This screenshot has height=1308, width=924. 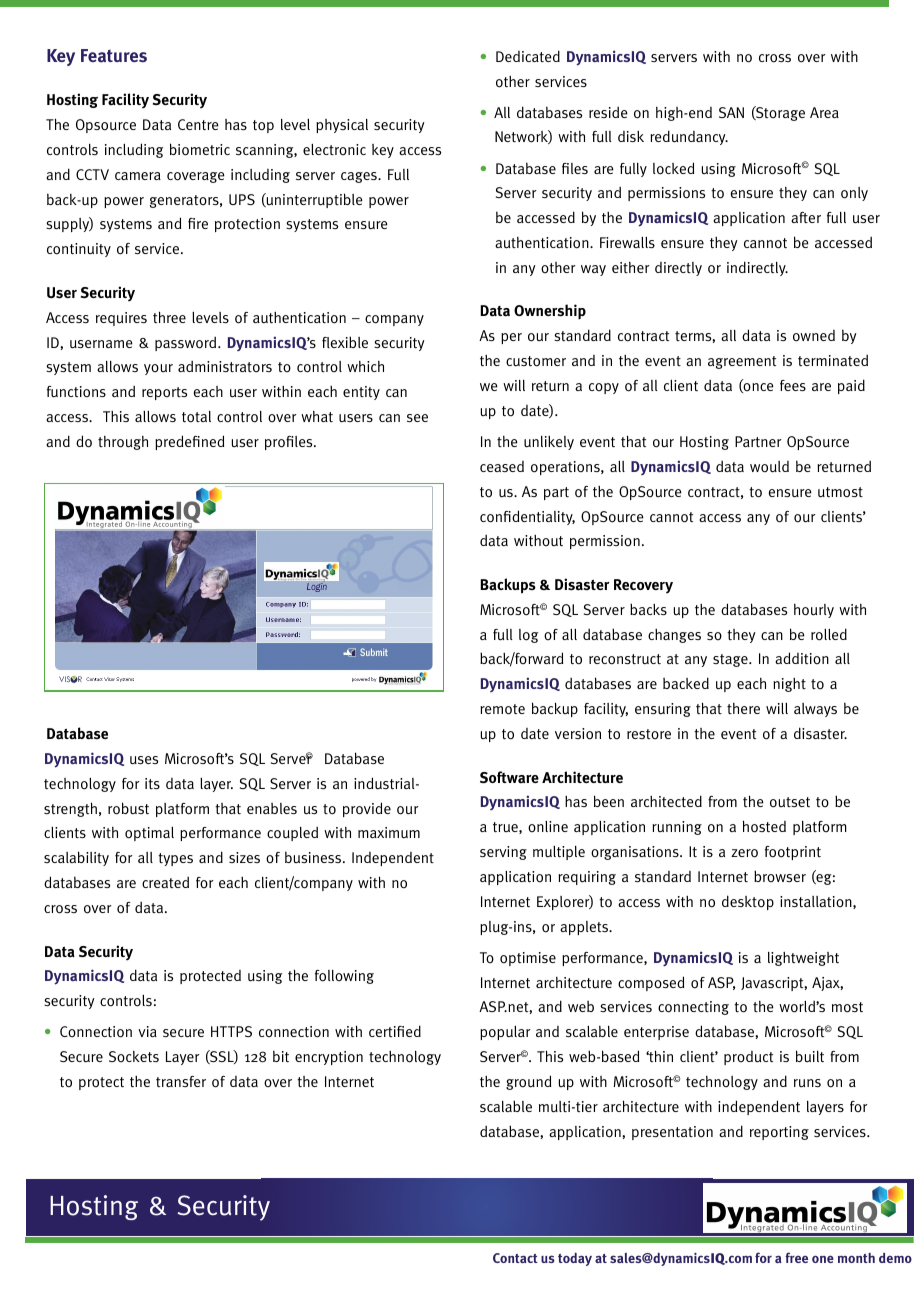 I want to click on uses, so click(x=144, y=760).
